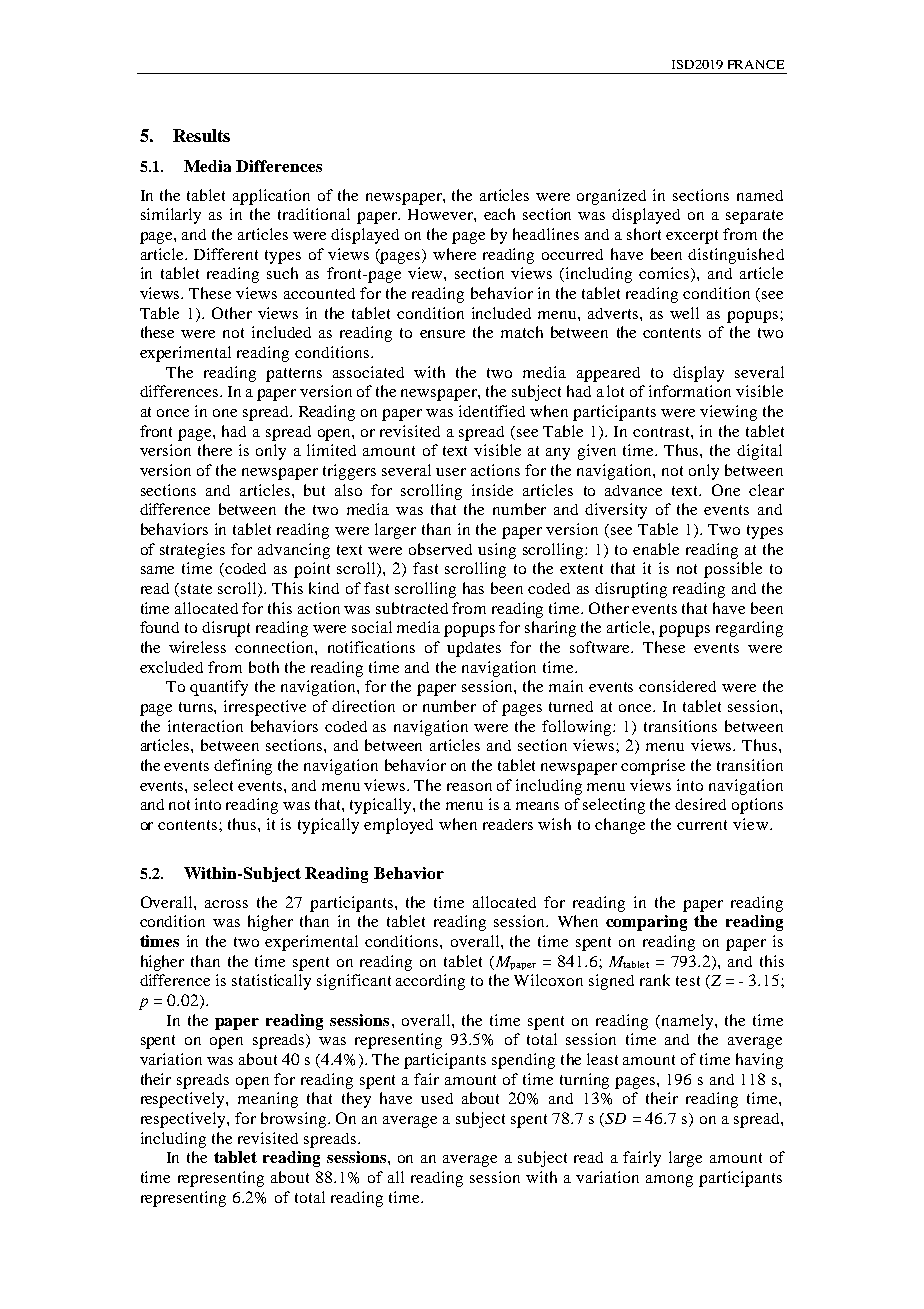 This screenshot has width=924, height=1309. What do you see at coordinates (437, 1098) in the screenshot?
I see `used` at bounding box center [437, 1098].
